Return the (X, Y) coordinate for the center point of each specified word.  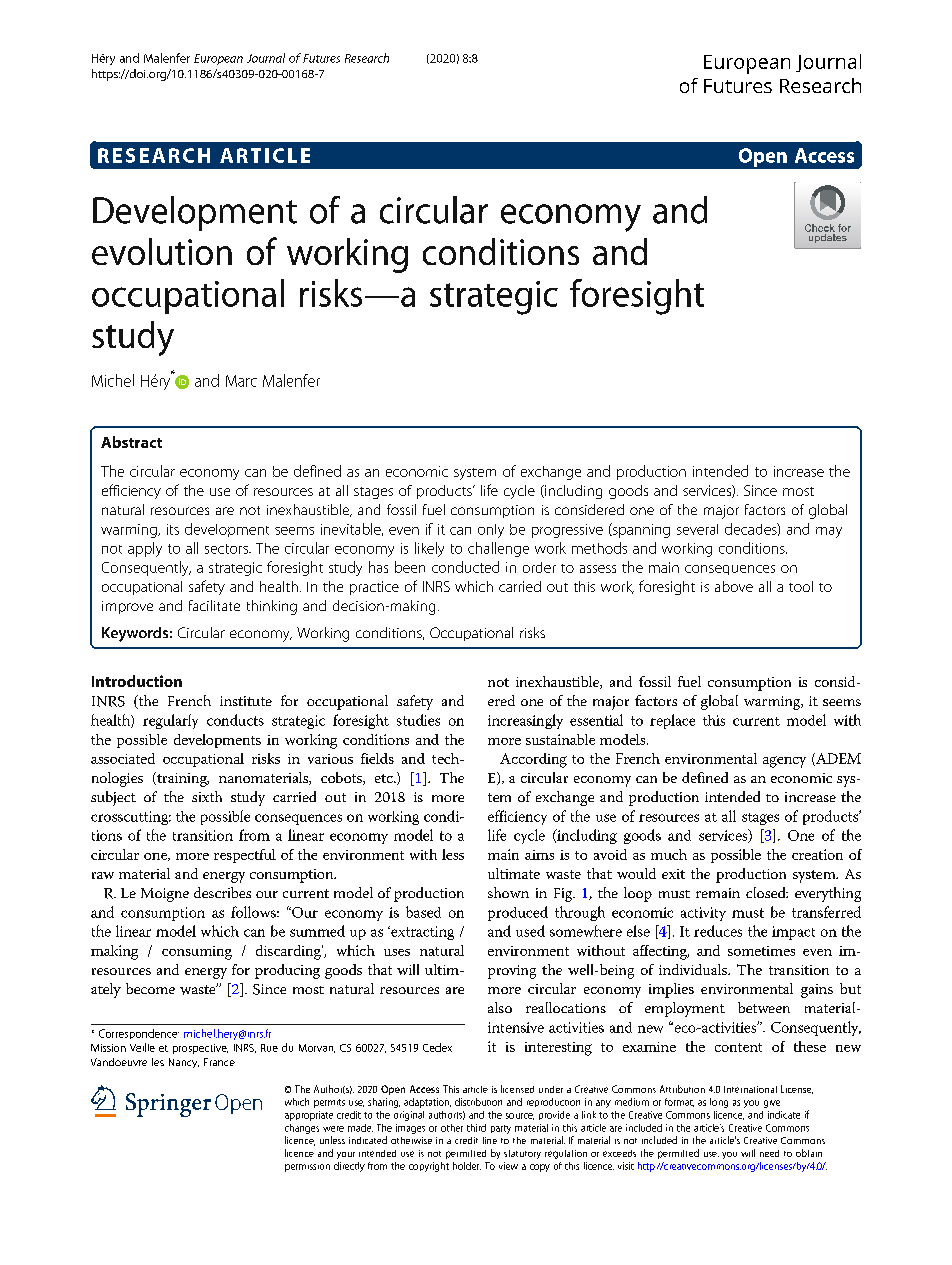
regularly (170, 721)
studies (418, 720)
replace (672, 721)
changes (302, 1129)
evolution (162, 251)
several (697, 529)
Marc (241, 381)
